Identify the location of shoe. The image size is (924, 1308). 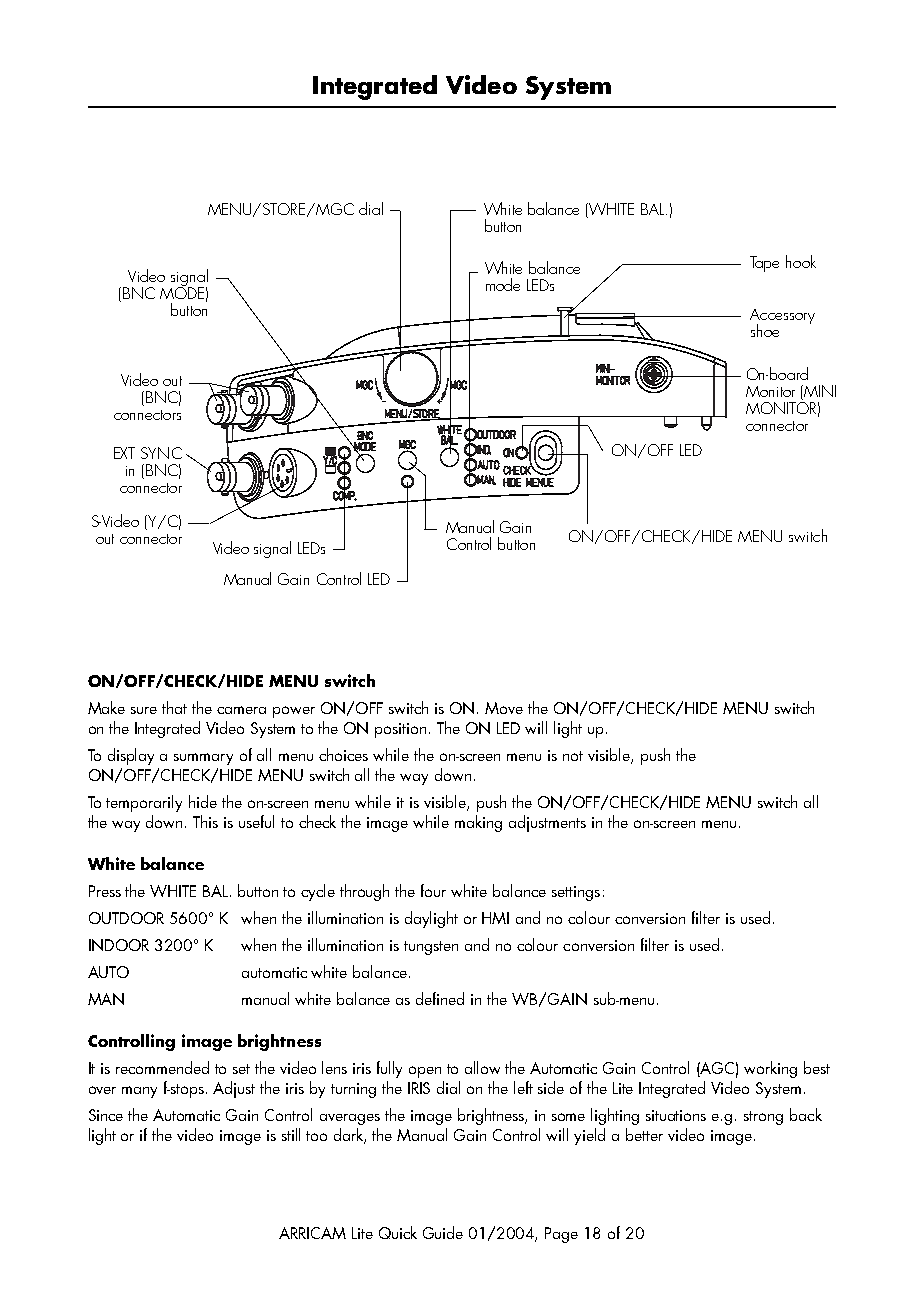
(765, 330).
